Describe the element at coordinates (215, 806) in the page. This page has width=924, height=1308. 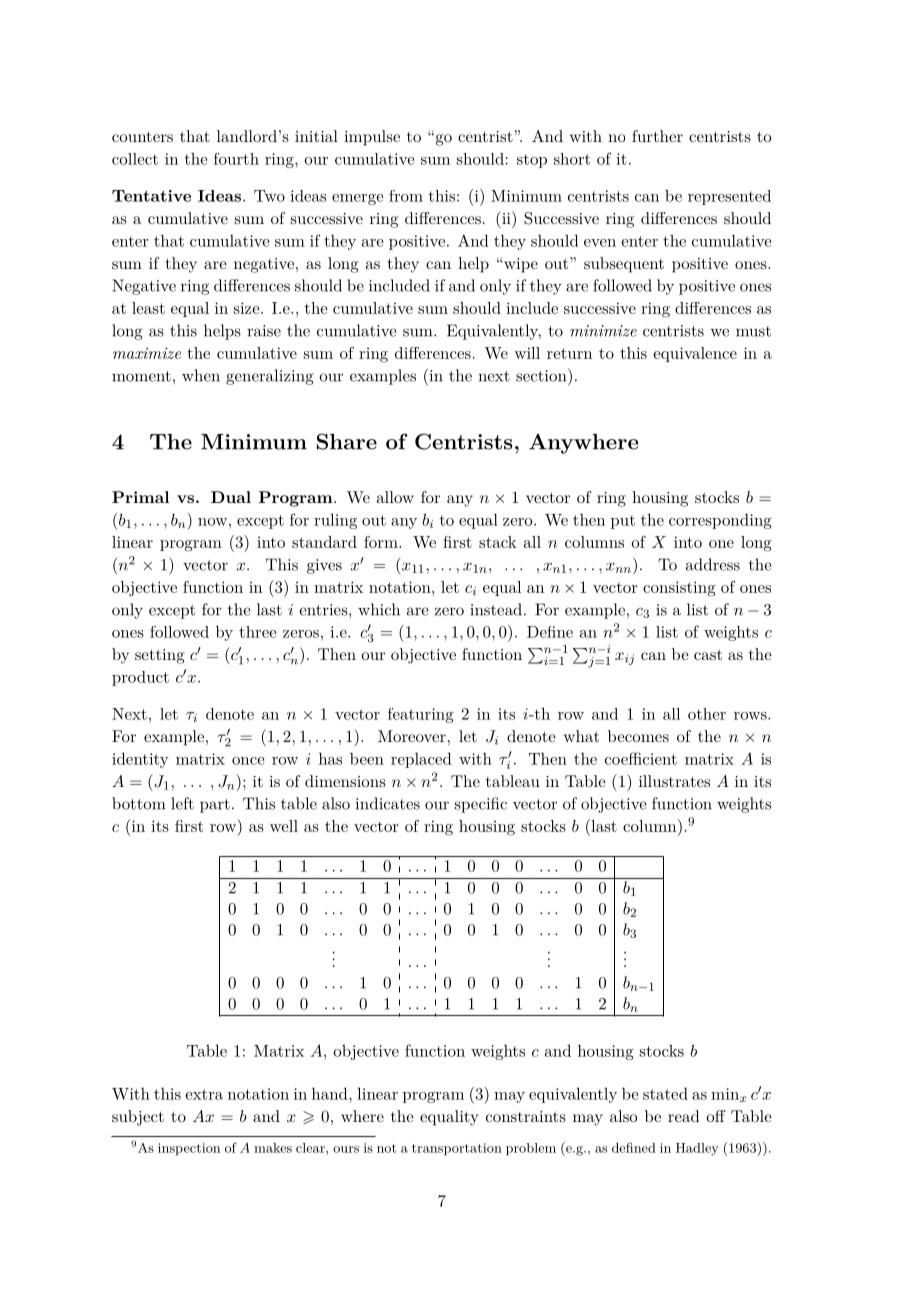
I see `part` at that location.
